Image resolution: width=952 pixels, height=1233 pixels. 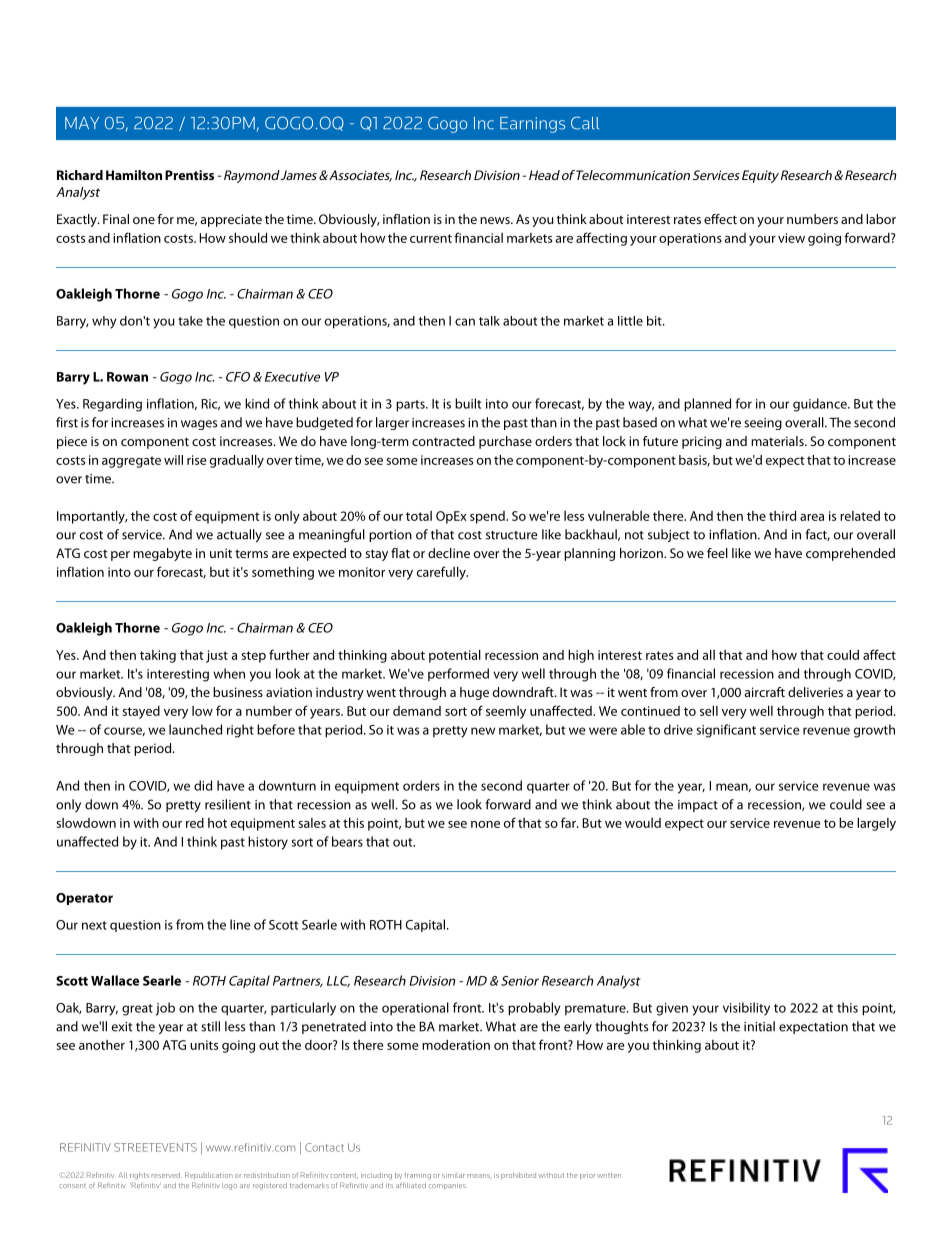 What do you see at coordinates (764, 692) in the document?
I see `aircraft` at bounding box center [764, 692].
